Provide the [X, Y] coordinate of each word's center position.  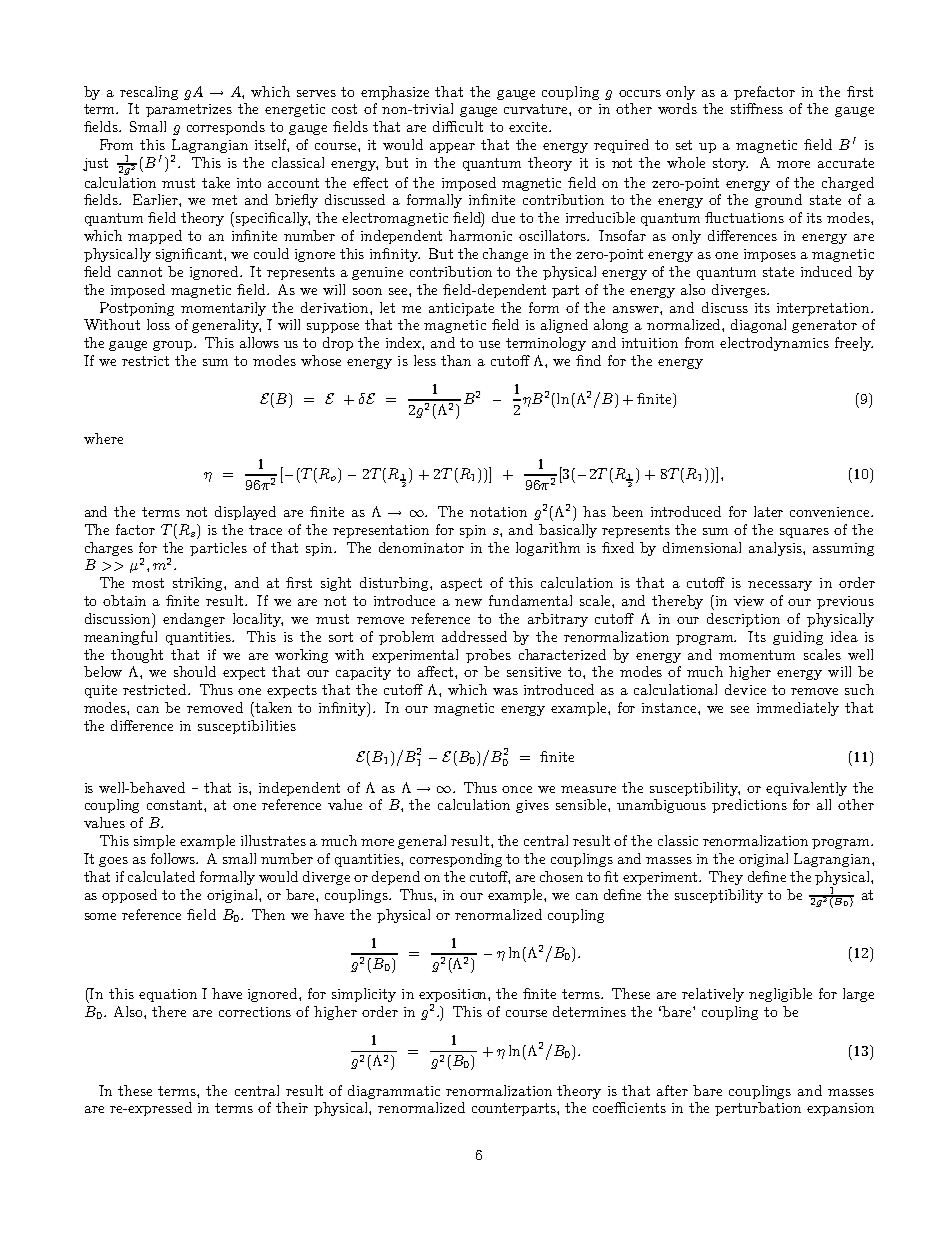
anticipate [461, 309]
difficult [458, 126]
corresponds [226, 128]
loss [158, 324]
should [195, 671]
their [292, 1107]
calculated [161, 876]
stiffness [757, 108]
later [768, 511]
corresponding [456, 860]
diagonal [758, 326]
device [745, 689]
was [505, 691]
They [726, 878]
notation [498, 512]
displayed [245, 513]
